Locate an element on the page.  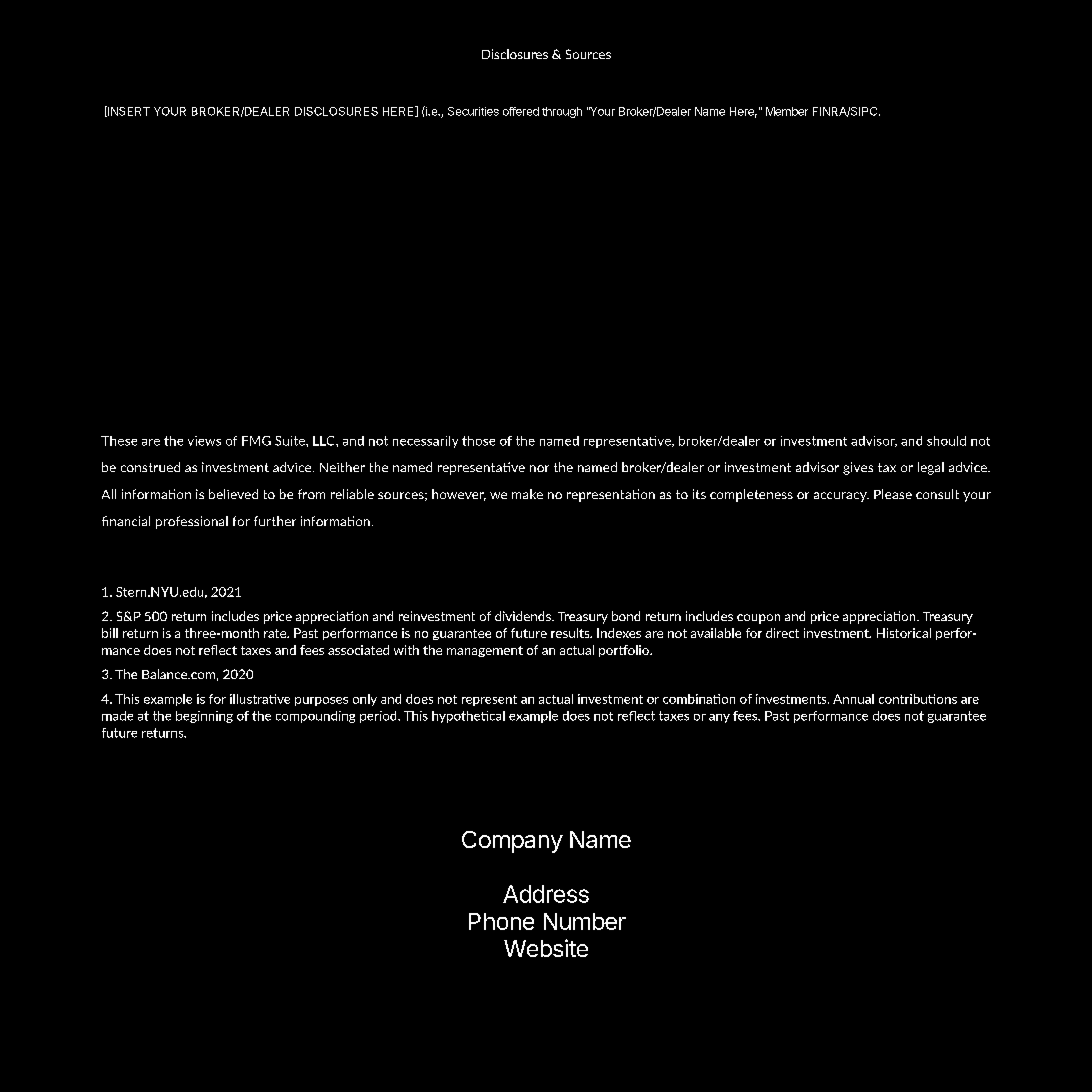
Historical is located at coordinates (904, 633).
